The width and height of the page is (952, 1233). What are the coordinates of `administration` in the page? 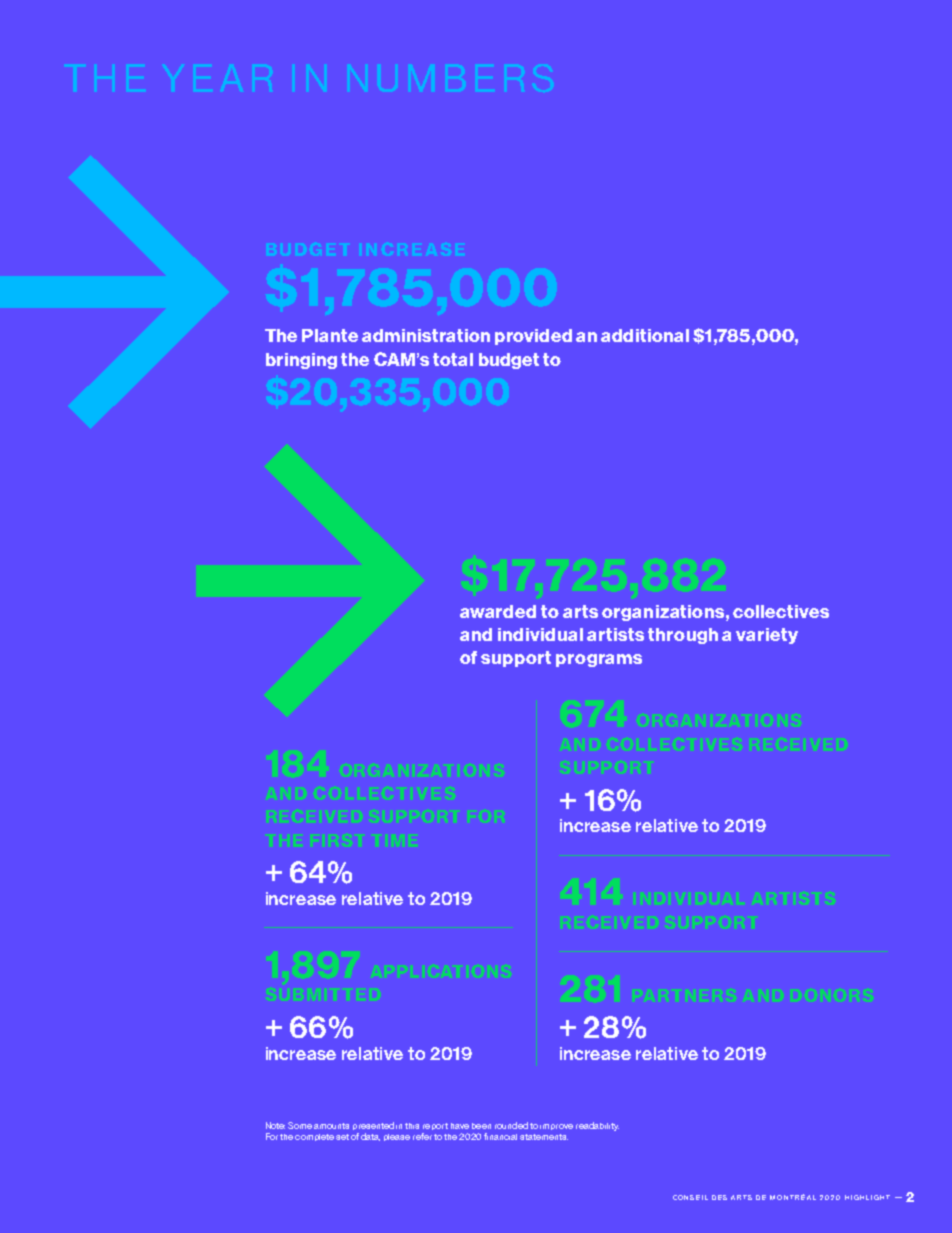 It's located at (426, 335).
